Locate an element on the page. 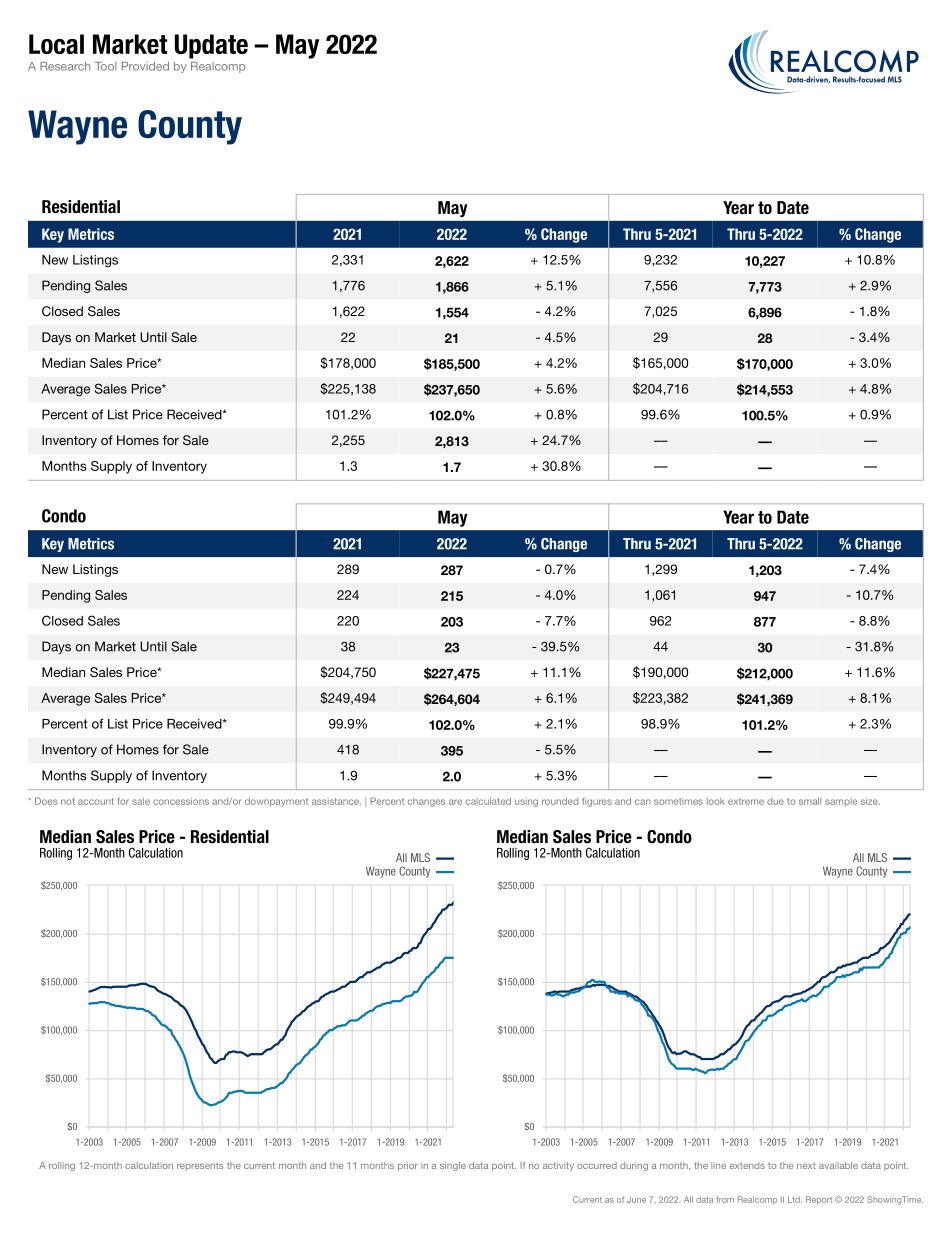 The height and width of the page is (1233, 952). Research is located at coordinates (65, 66).
